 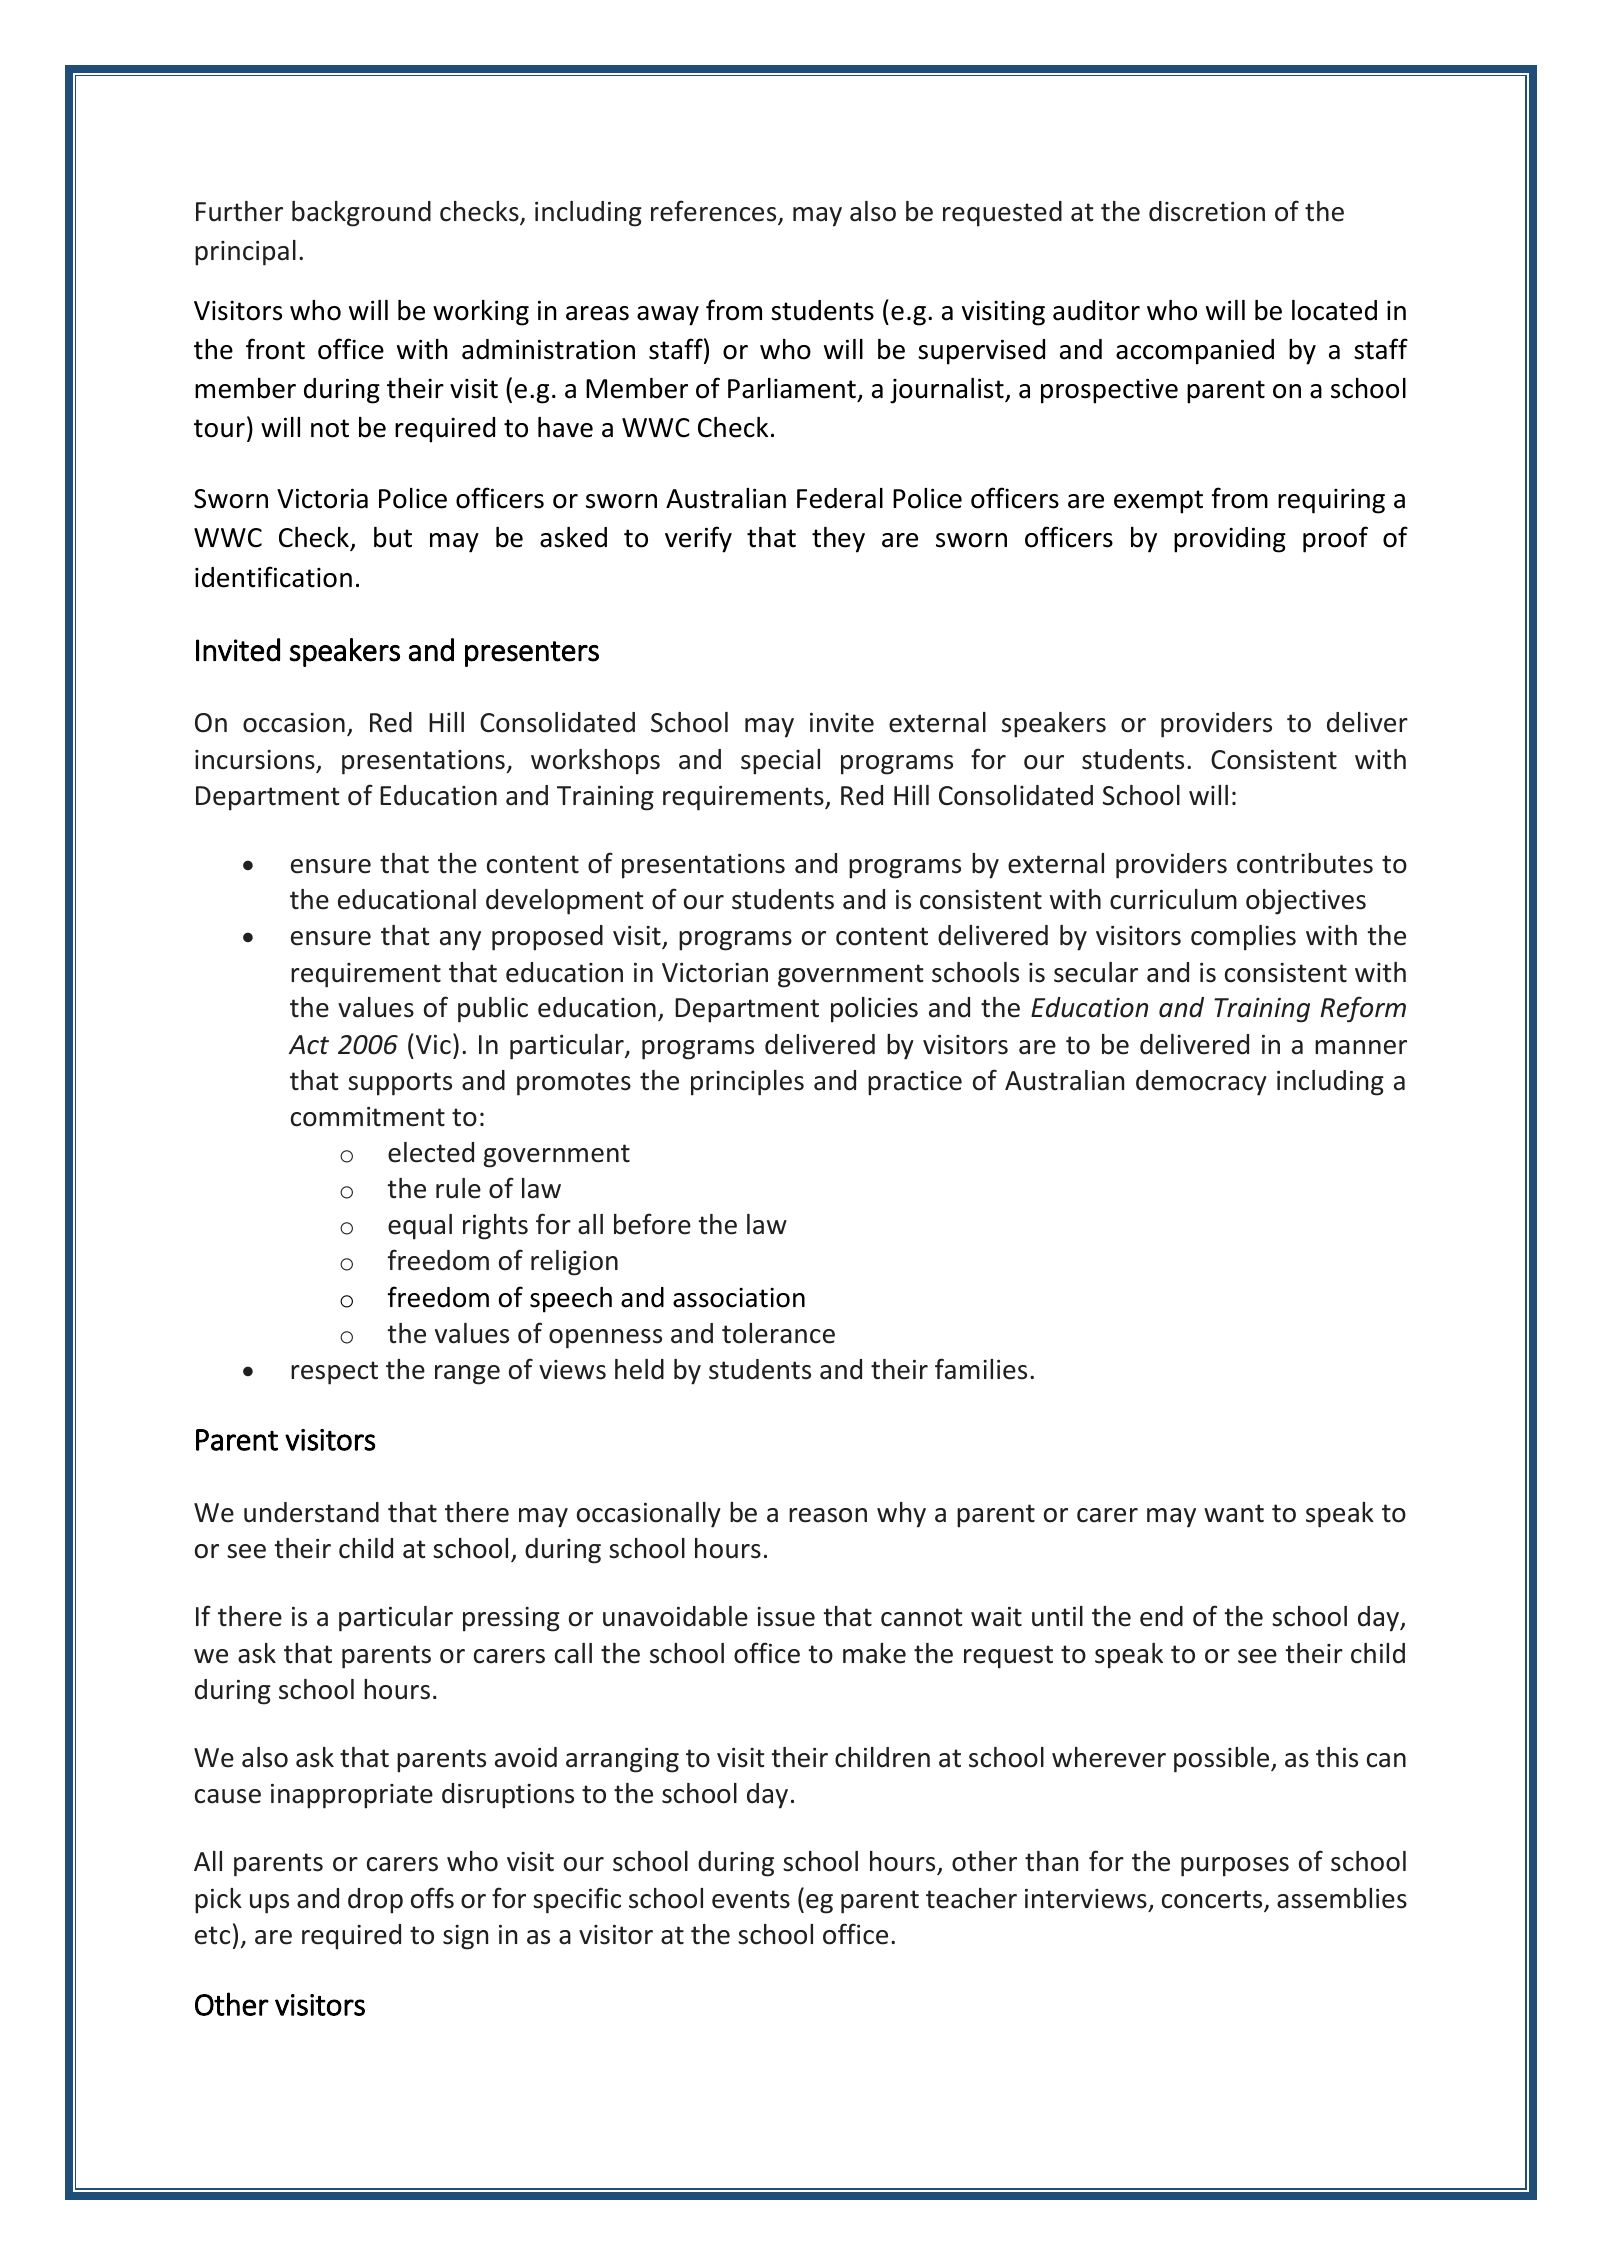 I want to click on events, so click(x=751, y=1899).
